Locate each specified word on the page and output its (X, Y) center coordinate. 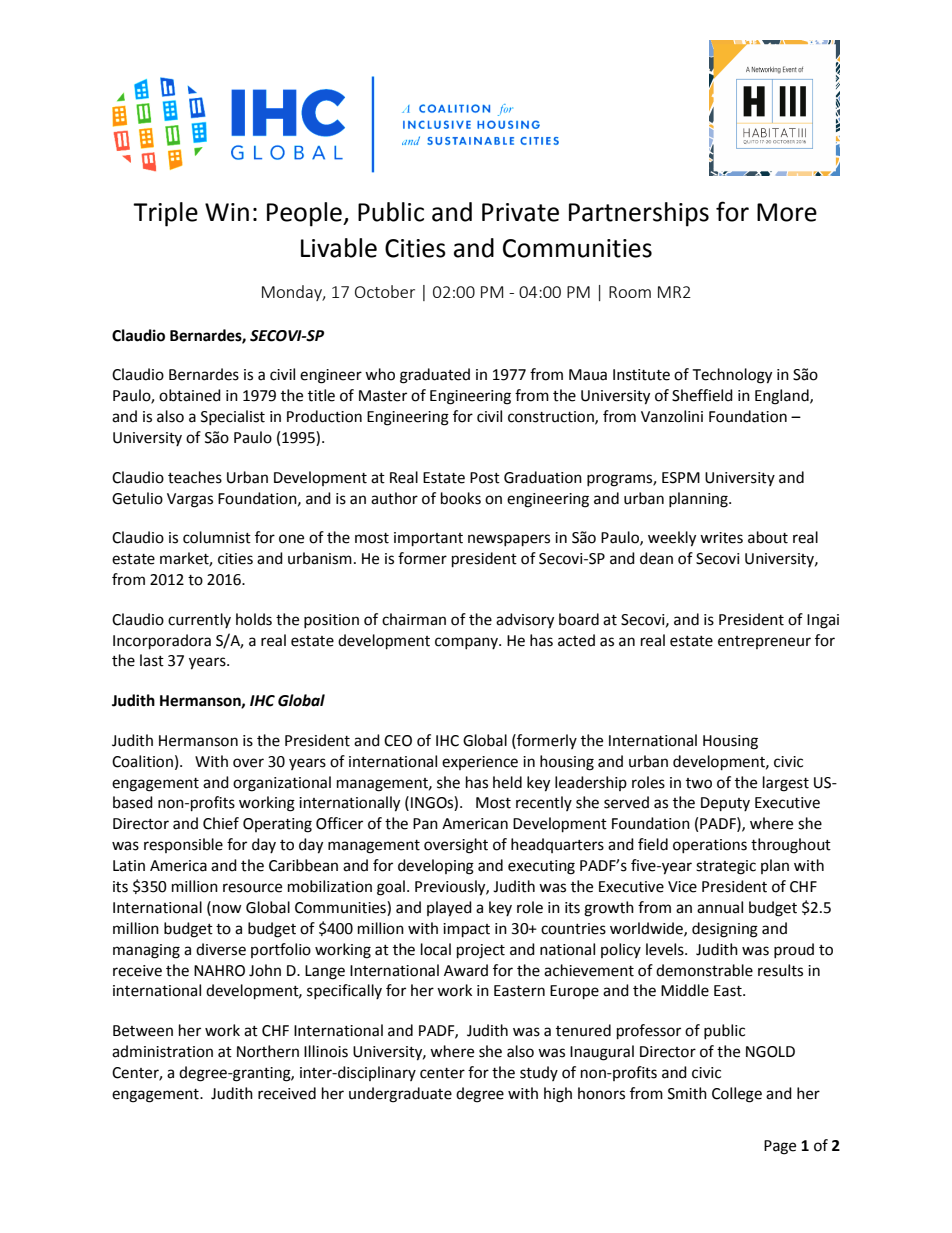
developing (436, 867)
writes (721, 538)
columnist (217, 537)
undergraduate (400, 1095)
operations (710, 846)
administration (162, 1051)
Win (227, 212)
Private (520, 212)
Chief (221, 823)
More (787, 212)
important (428, 539)
